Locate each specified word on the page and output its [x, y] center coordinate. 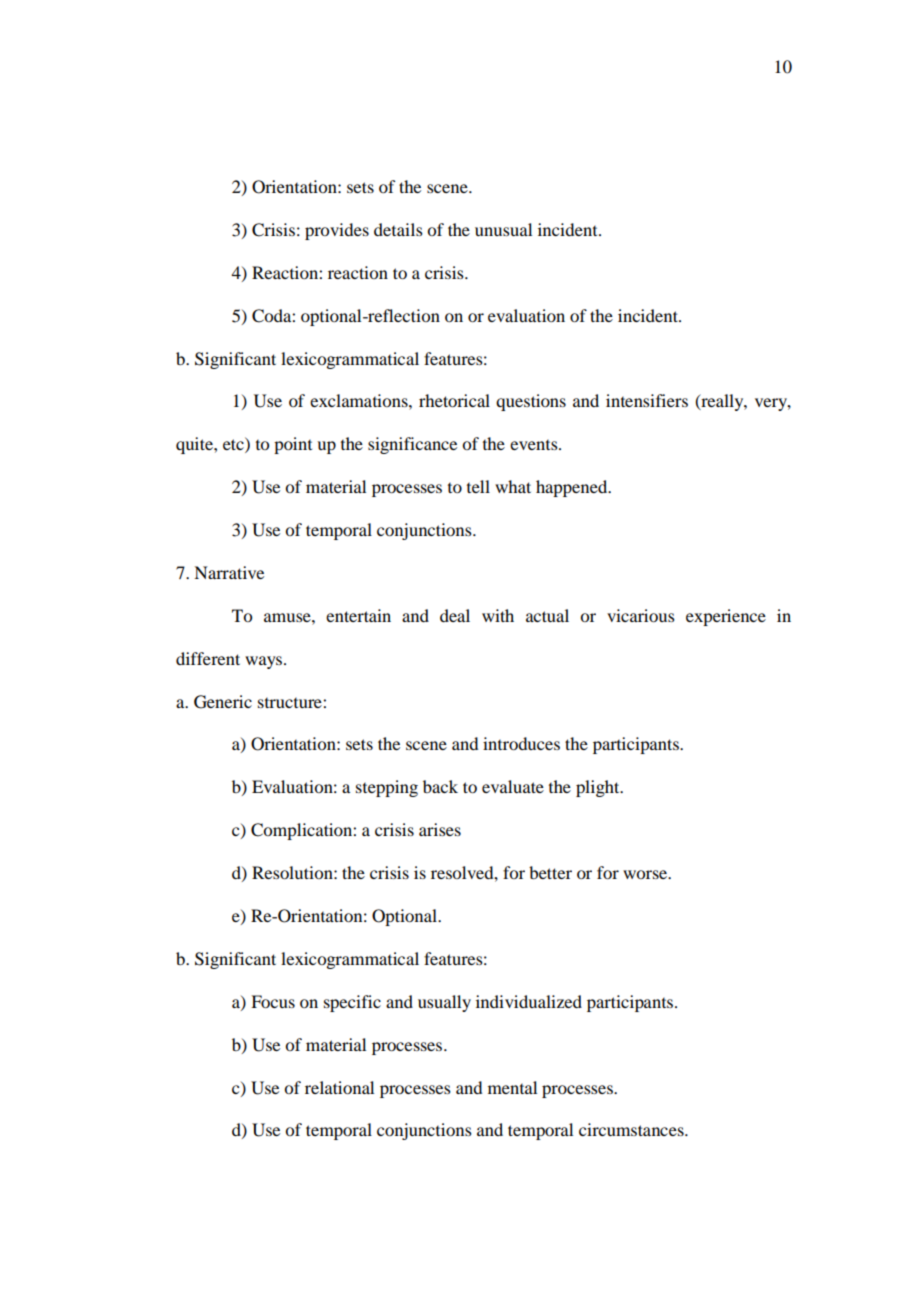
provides [337, 231]
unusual [503, 229]
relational [339, 1087]
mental [512, 1087]
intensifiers [647, 400]
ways [265, 662]
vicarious [641, 615]
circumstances [632, 1129]
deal [455, 615]
